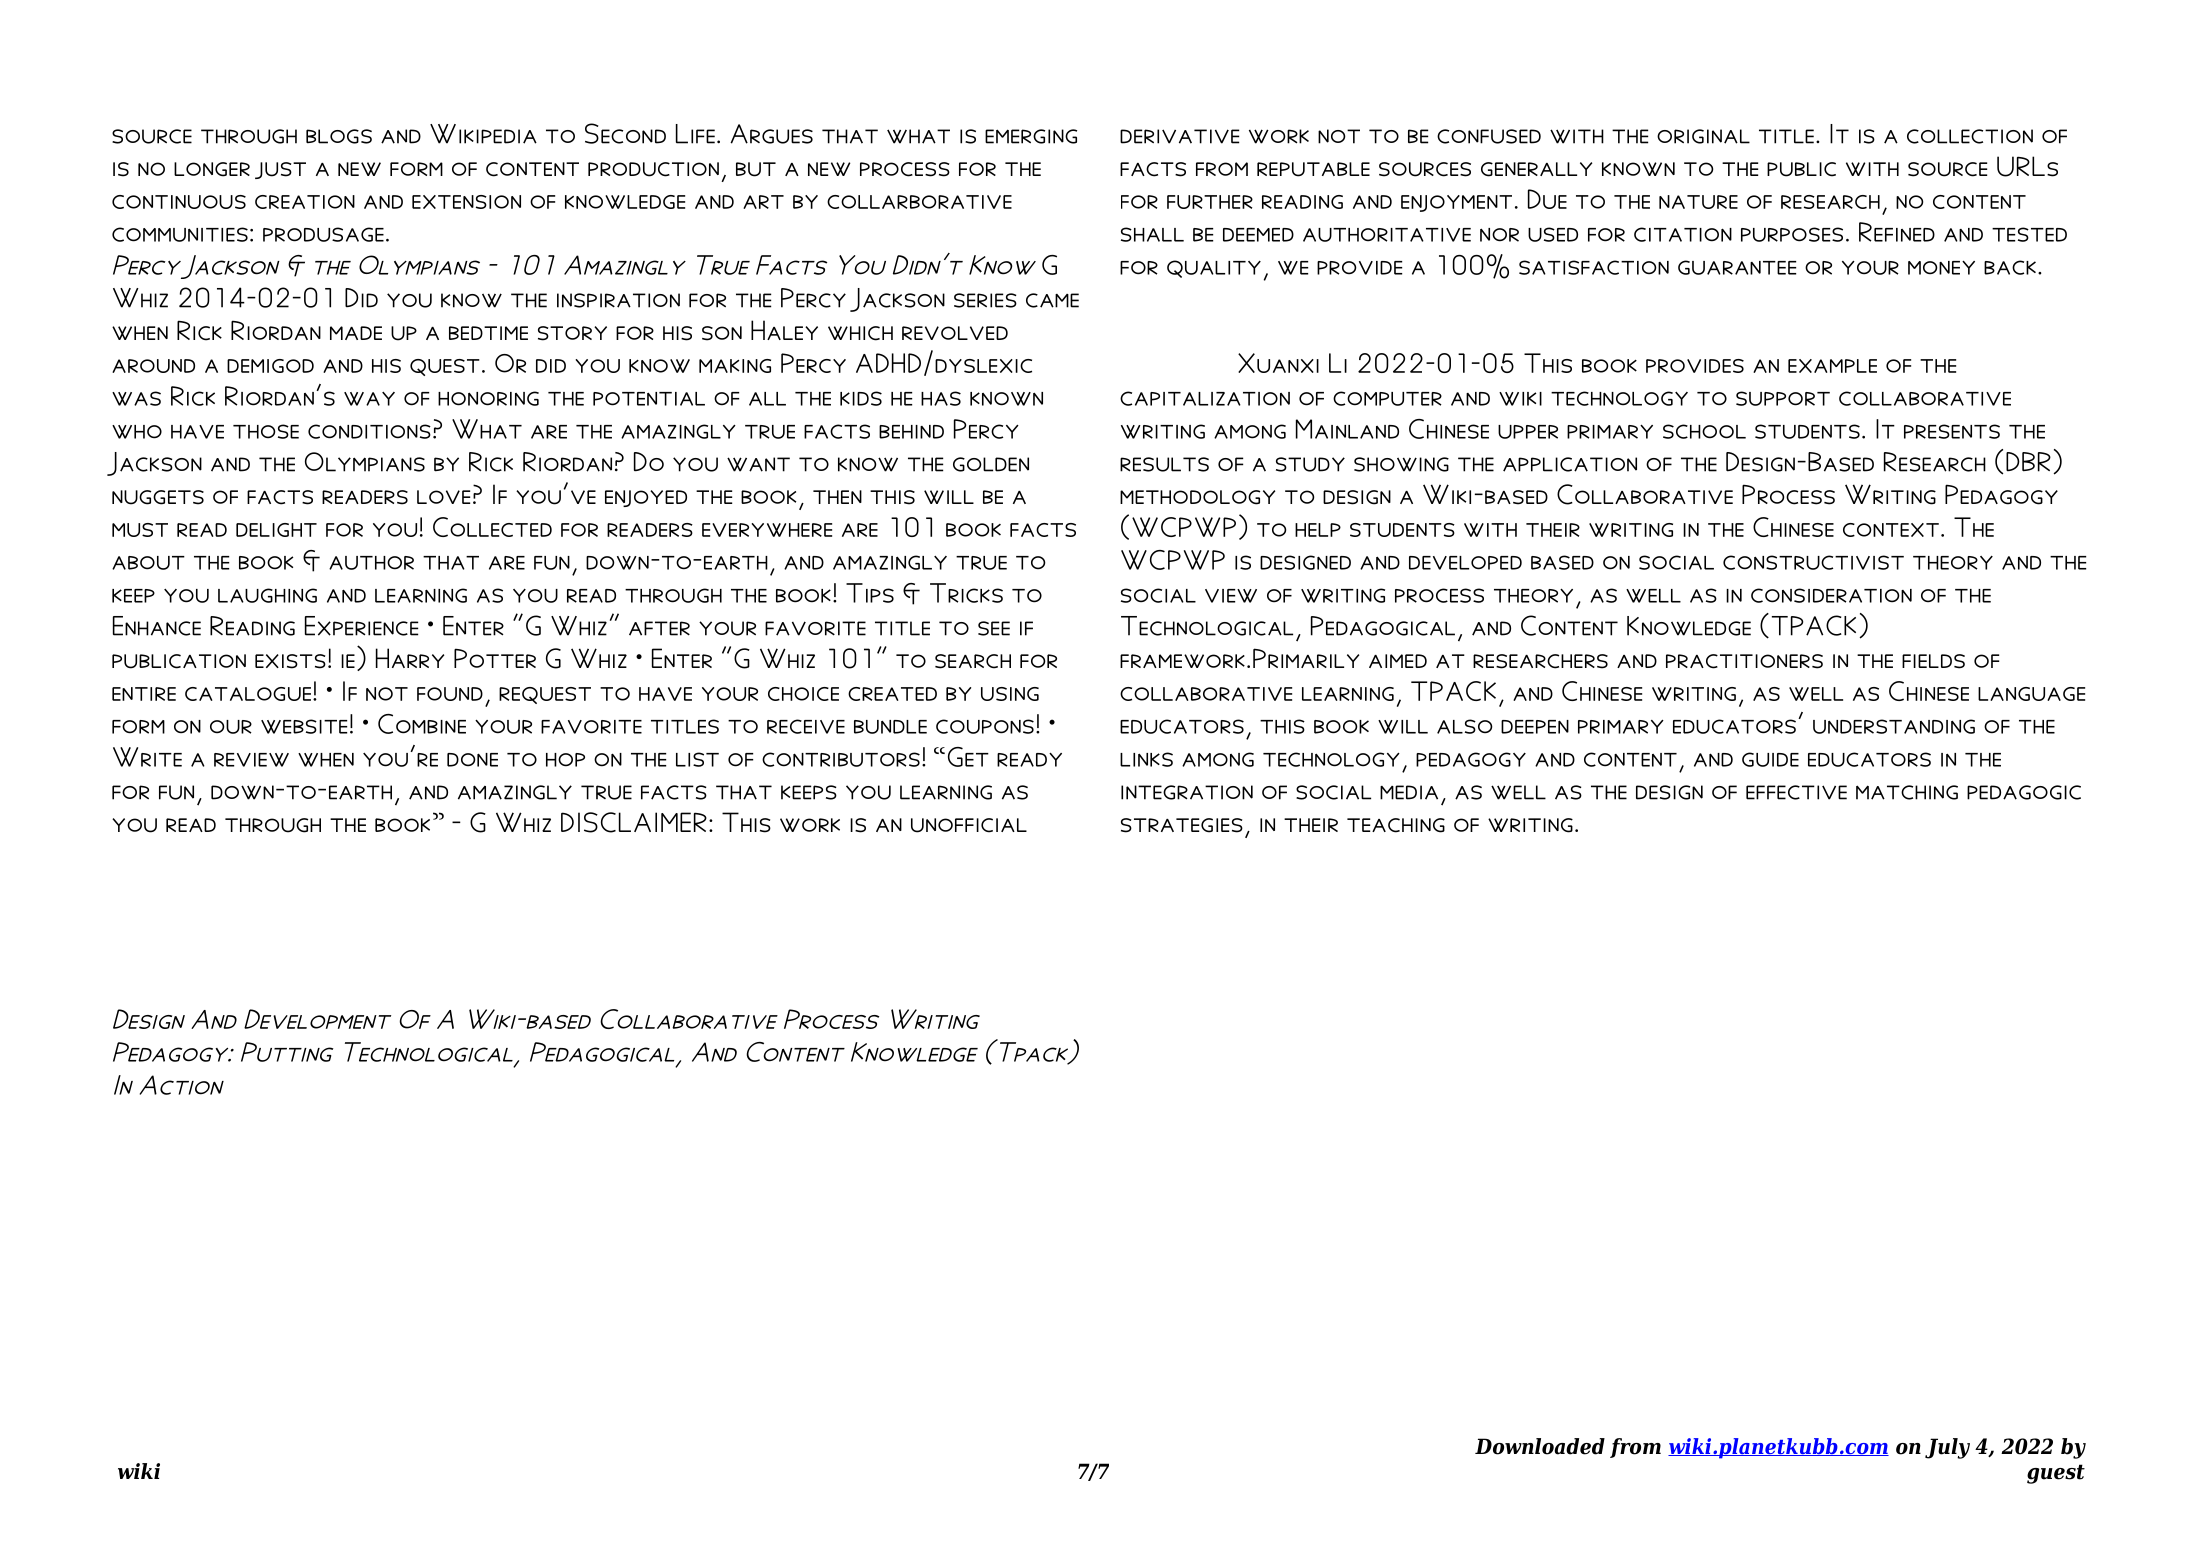 This screenshot has height=1557, width=2202. I want to click on context, so click(1891, 530).
